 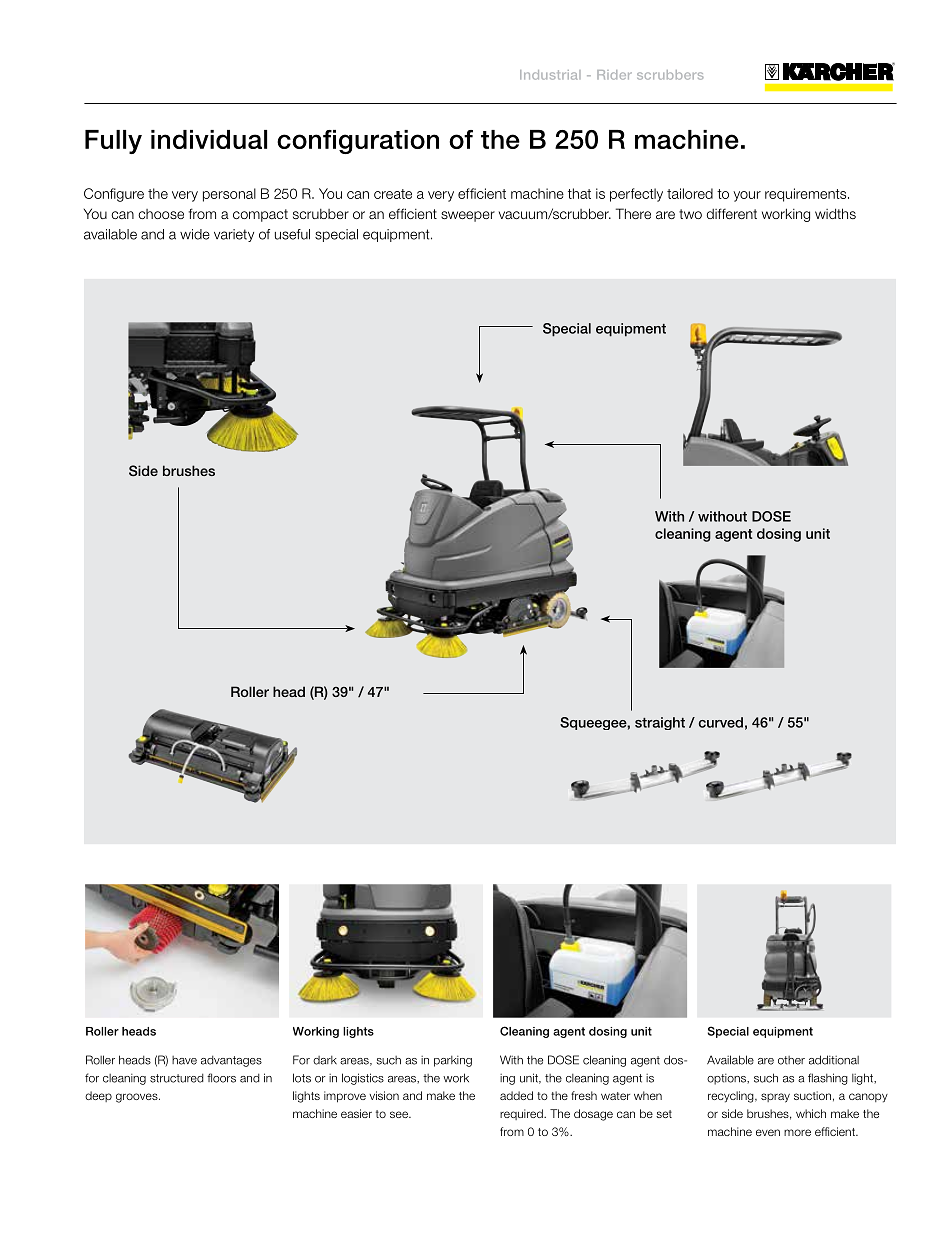 What do you see at coordinates (721, 722) in the image?
I see `curved` at bounding box center [721, 722].
